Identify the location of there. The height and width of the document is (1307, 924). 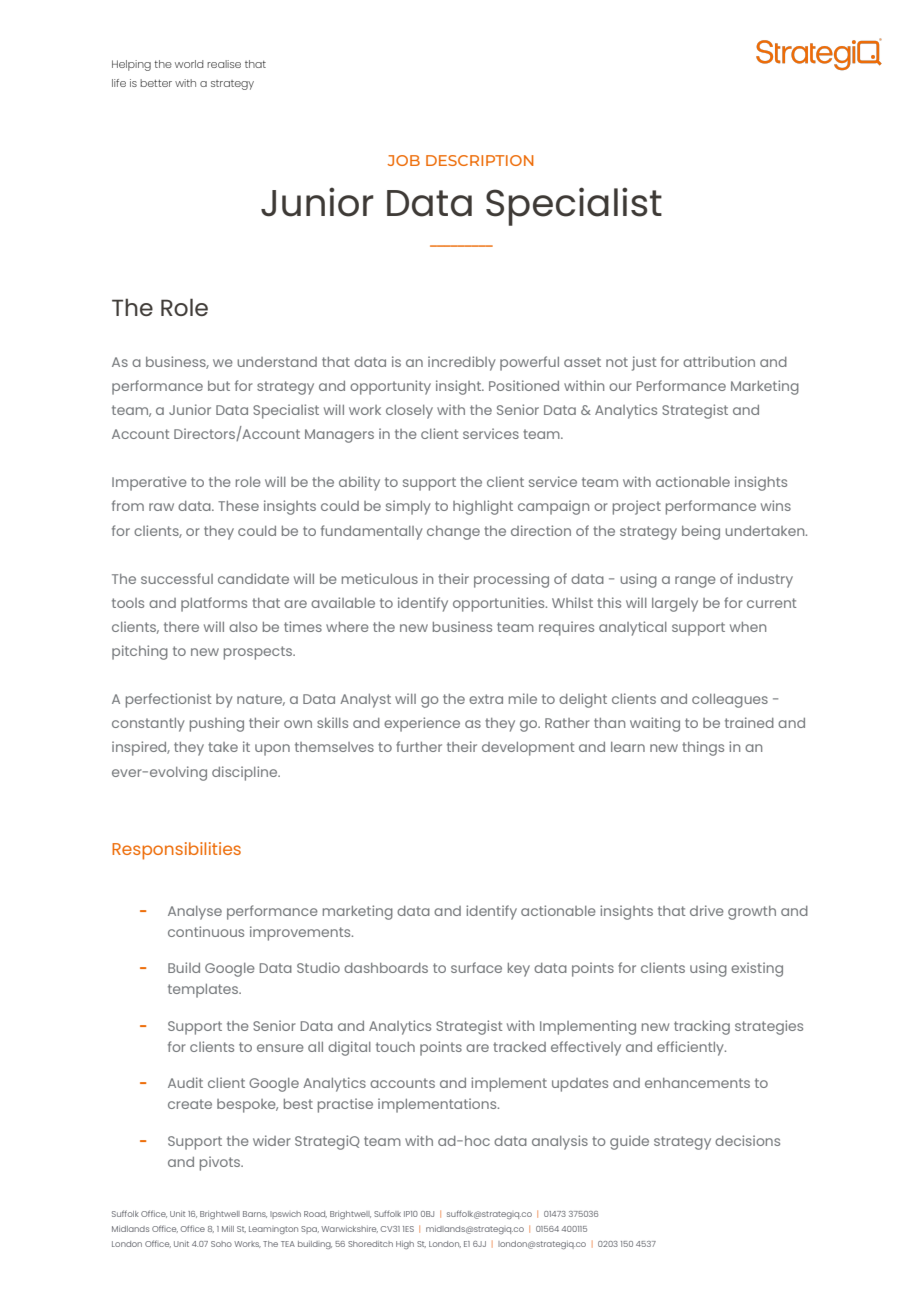
(181, 627).
